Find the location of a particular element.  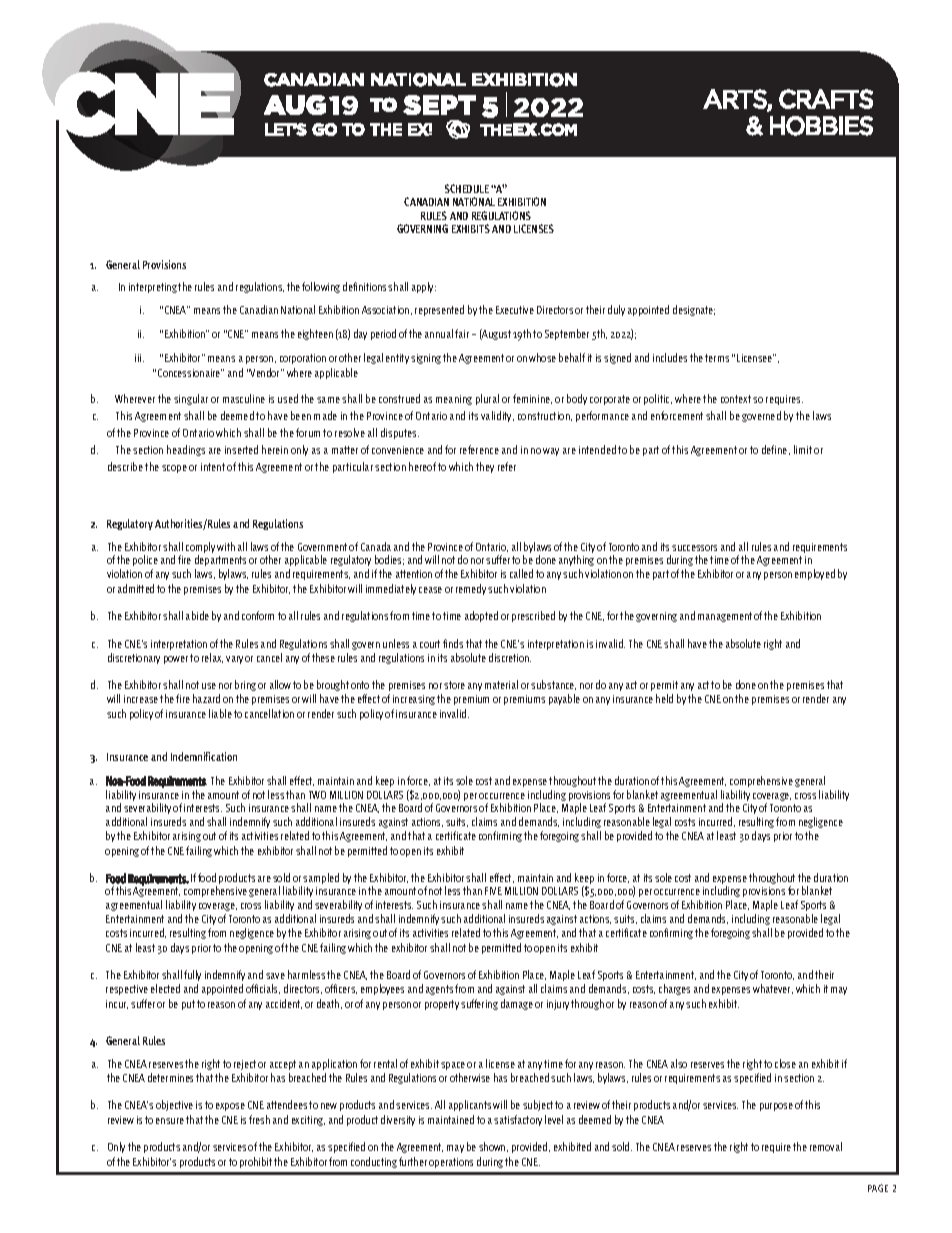

fully is located at coordinates (192, 975).
